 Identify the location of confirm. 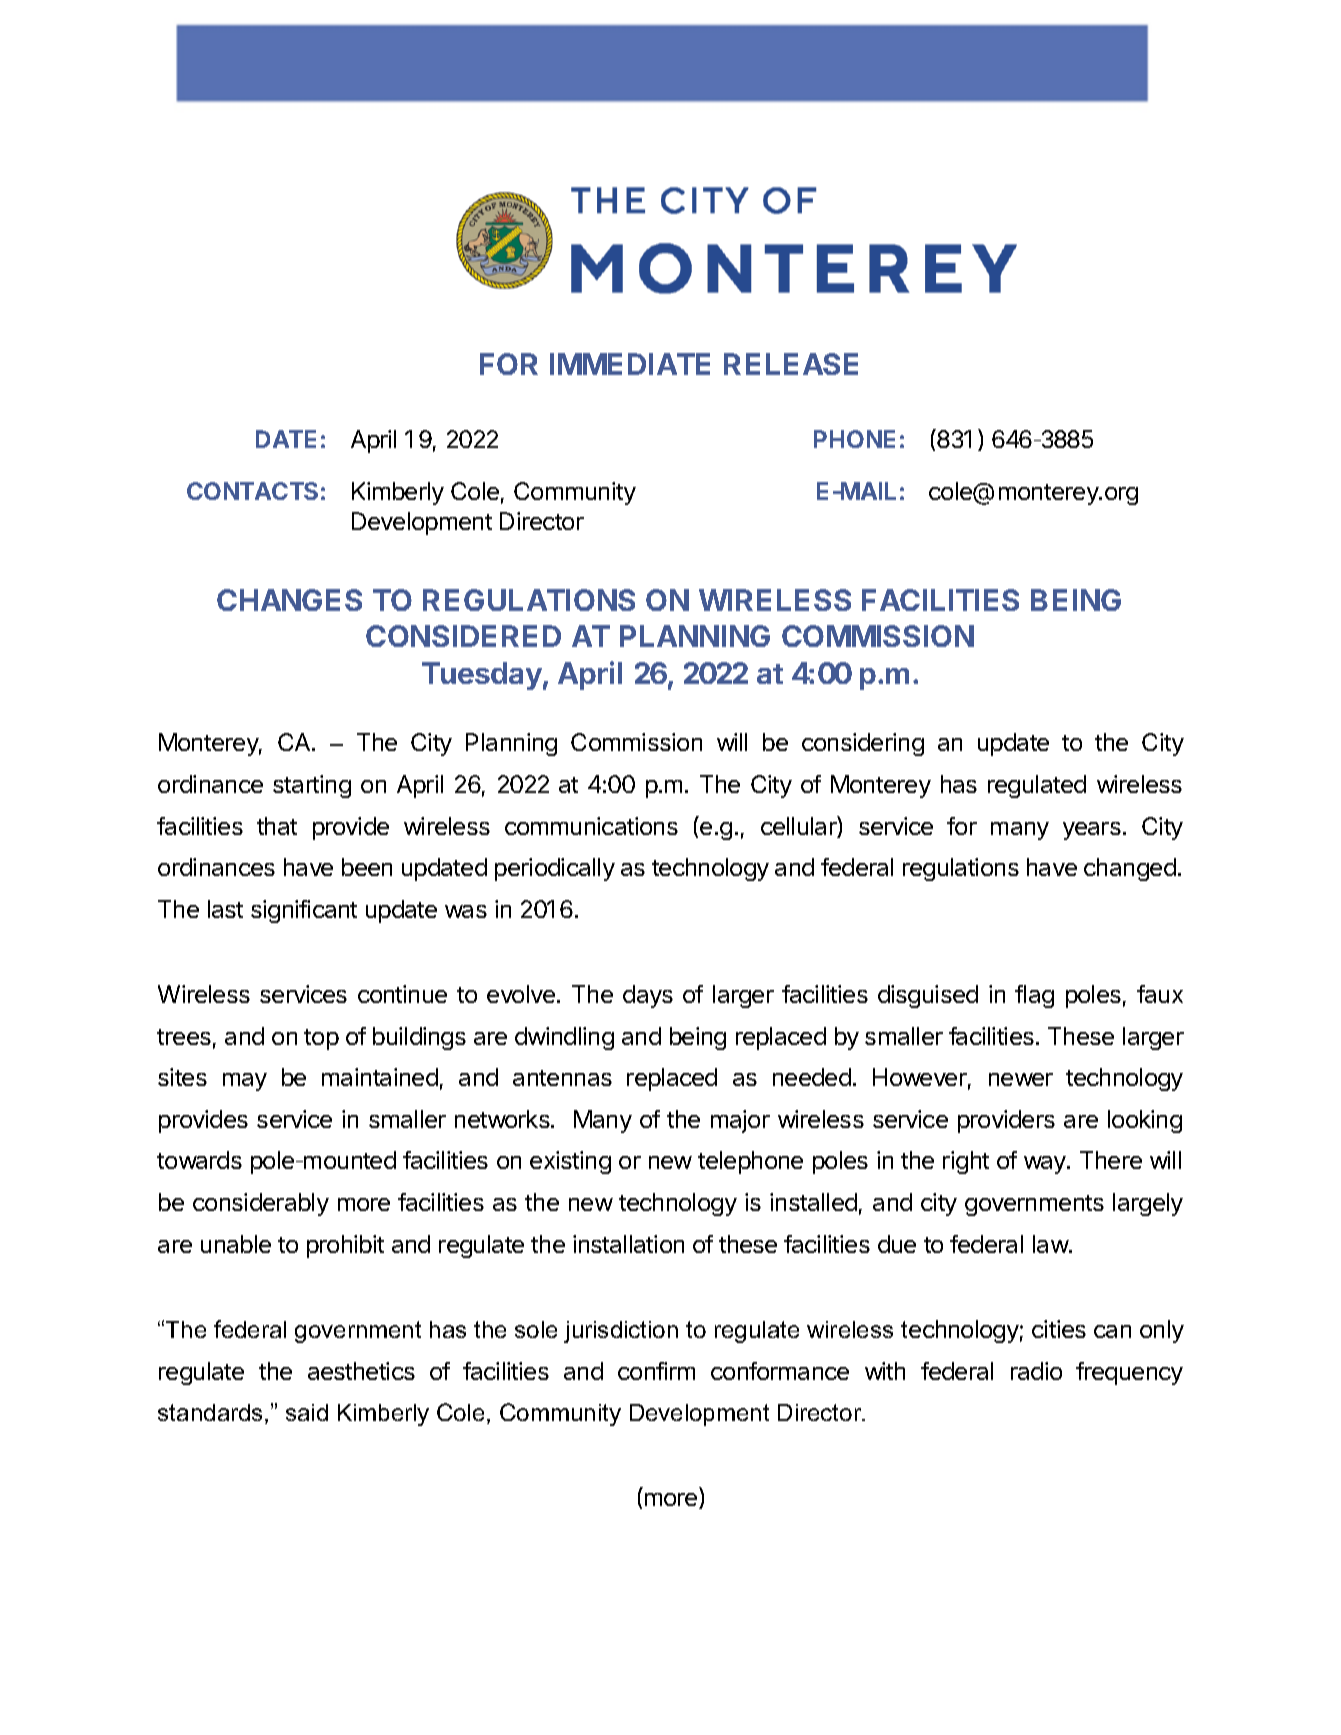
(656, 1371).
